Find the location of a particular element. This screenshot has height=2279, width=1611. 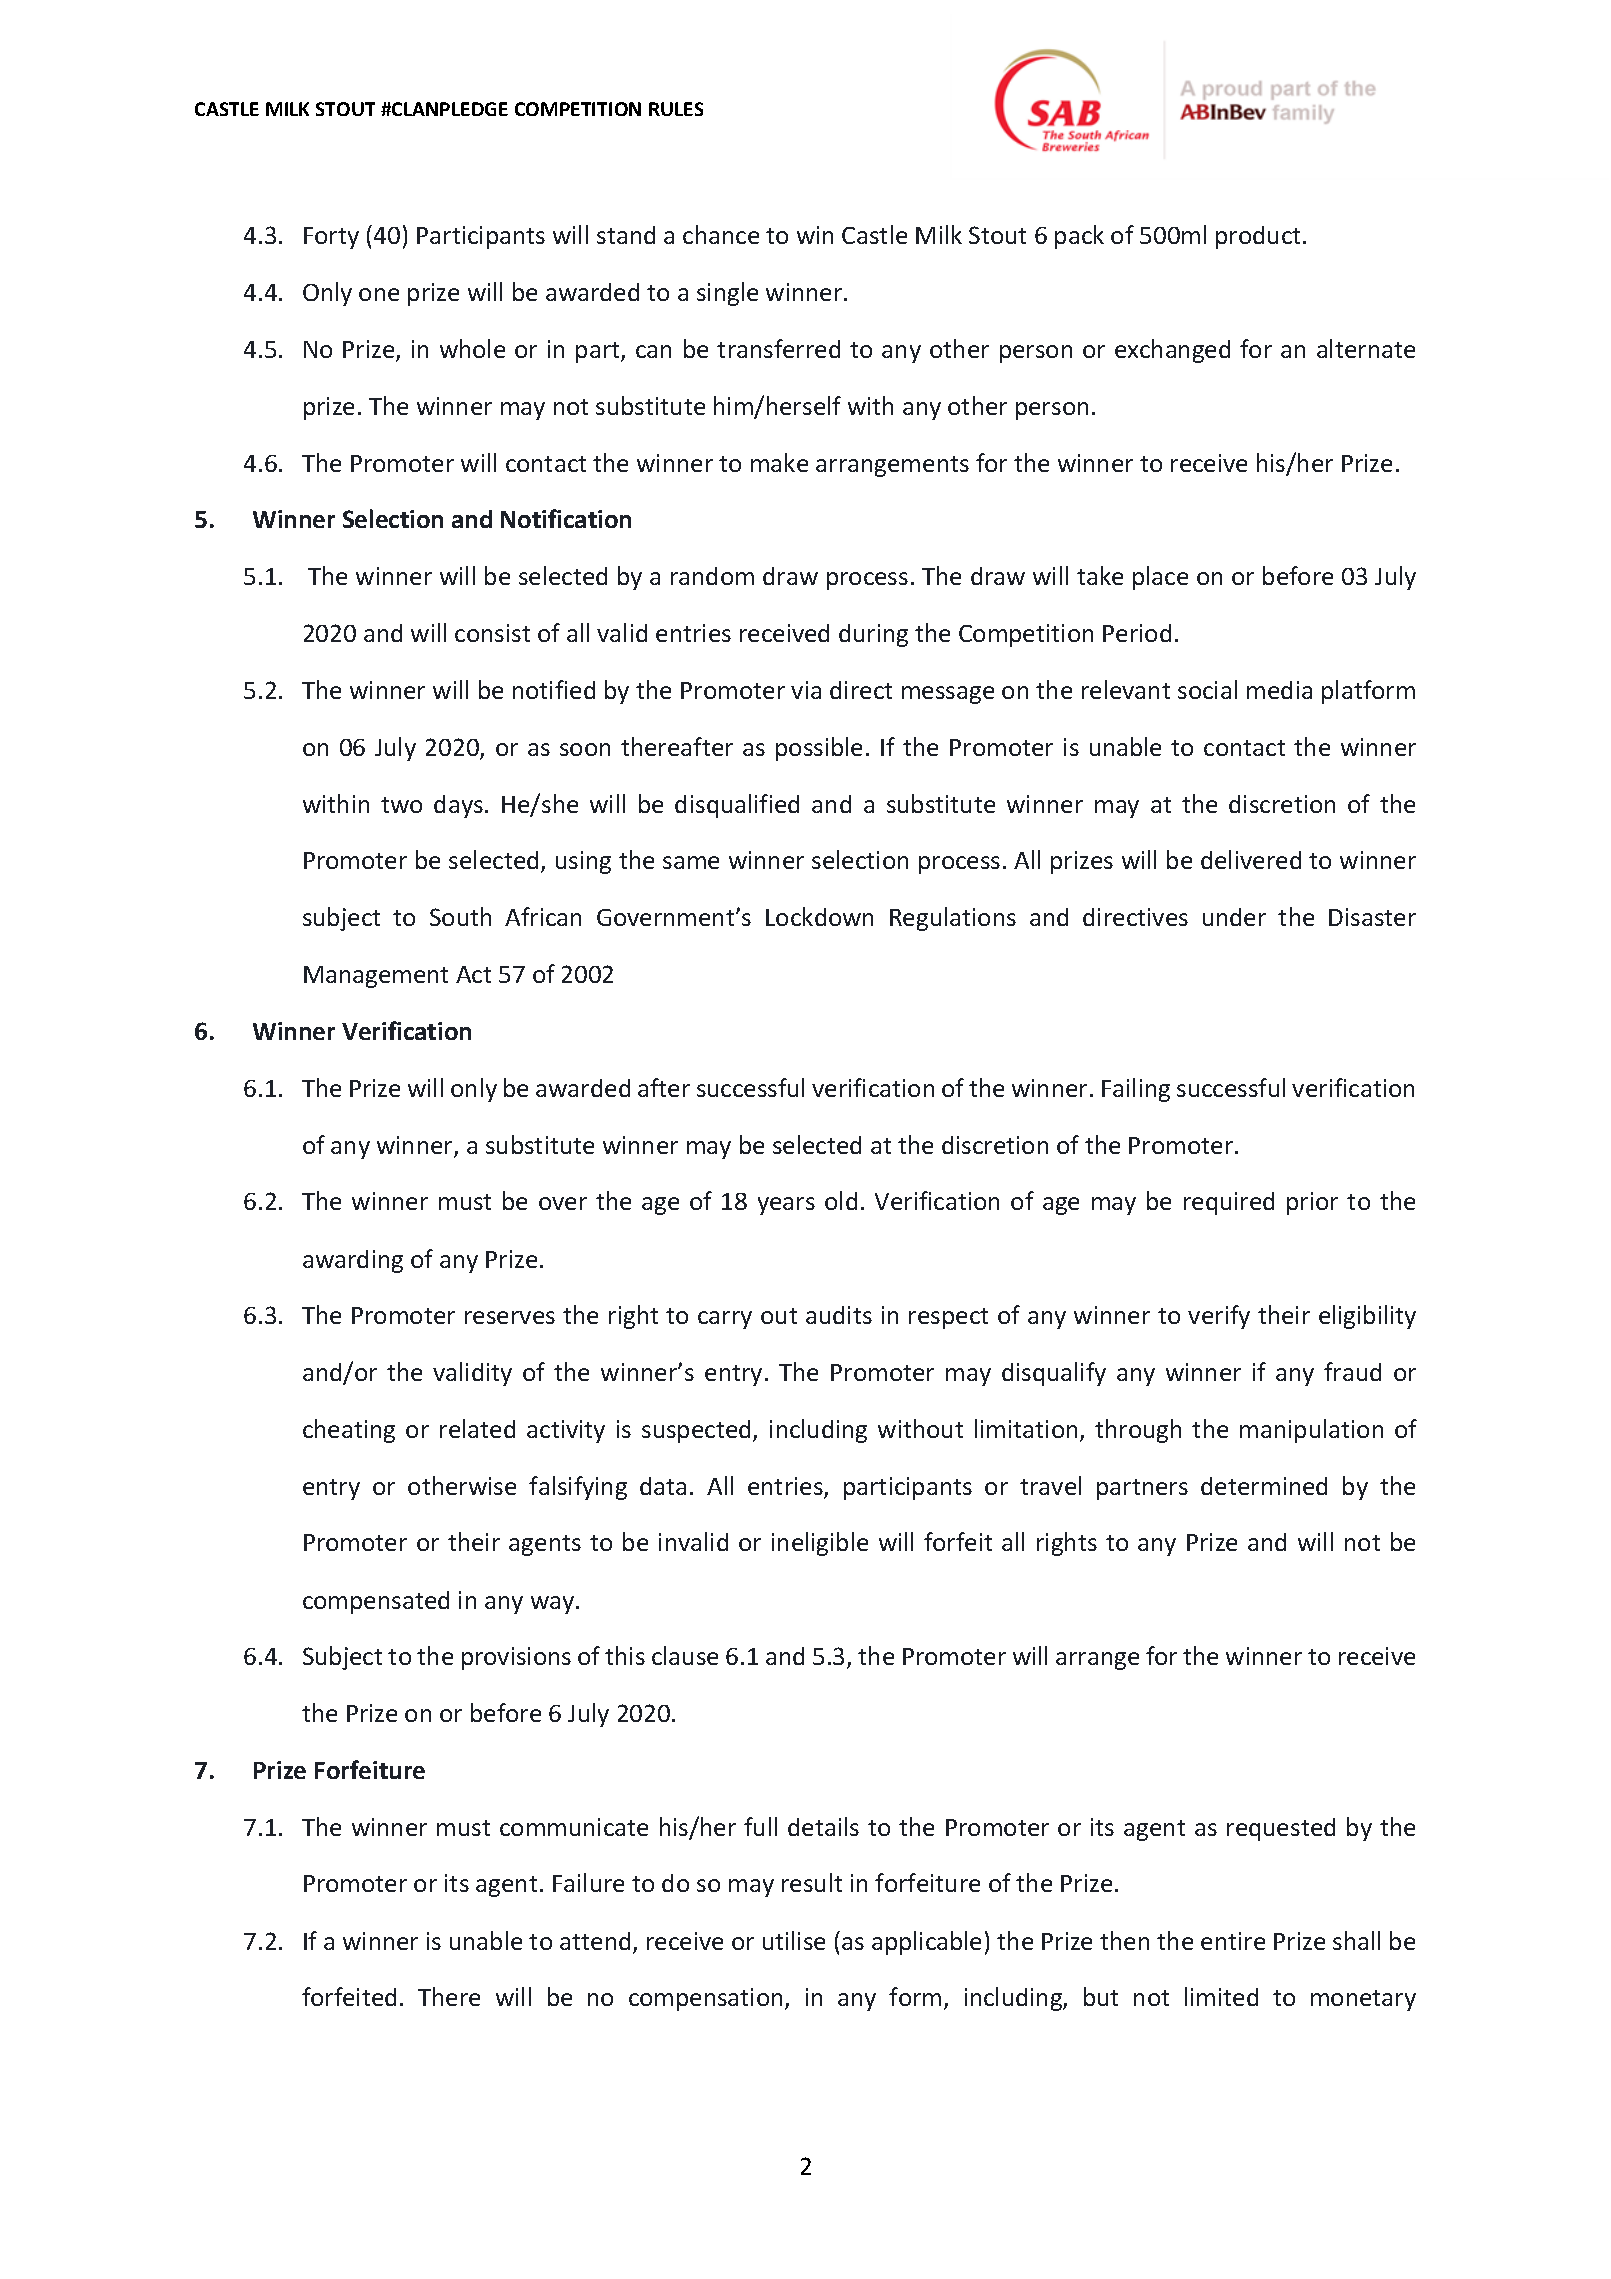

utilise is located at coordinates (794, 1940).
